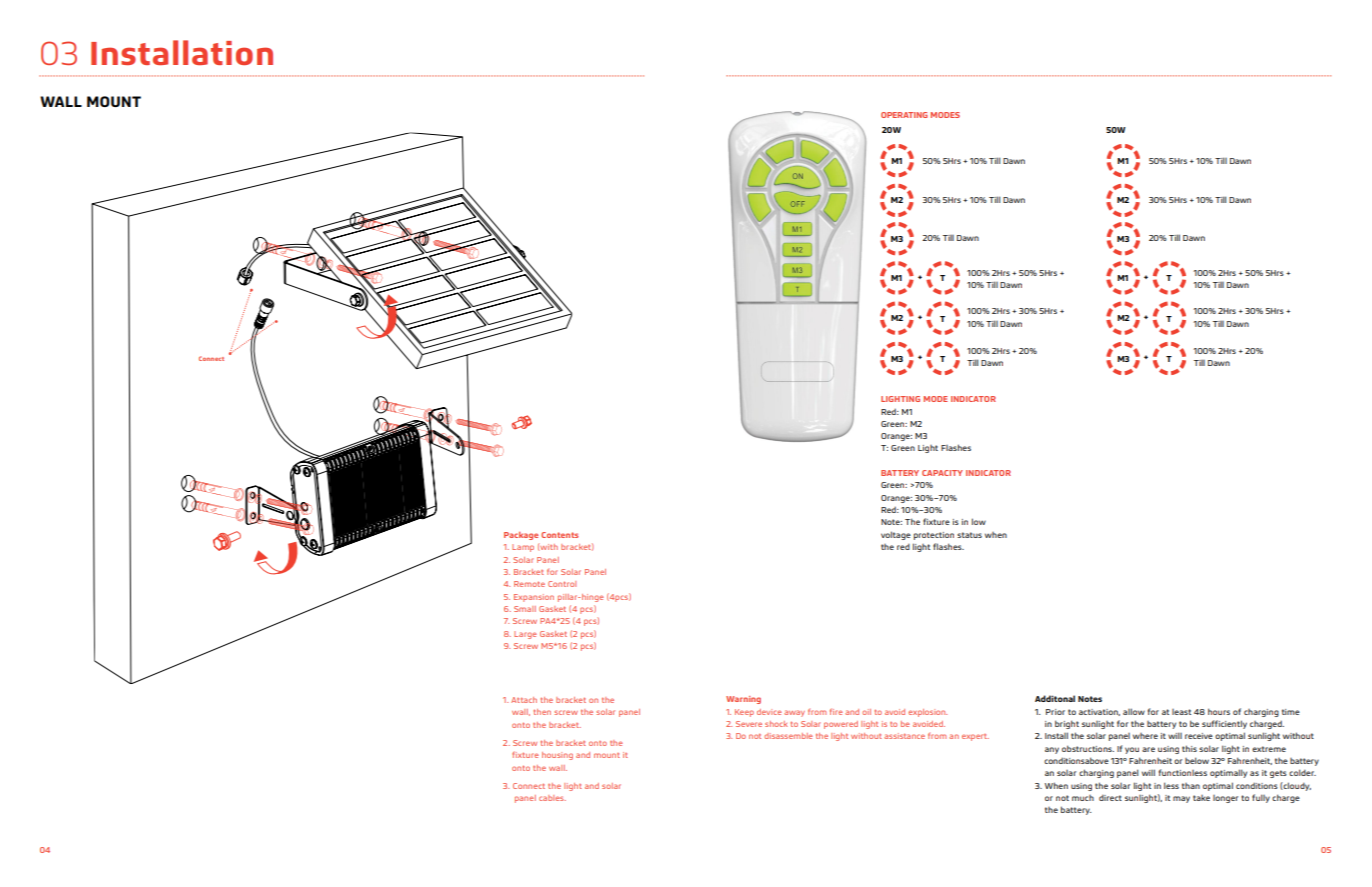  Describe the element at coordinates (904, 115) in the image. I see `OPERATING` at that location.
